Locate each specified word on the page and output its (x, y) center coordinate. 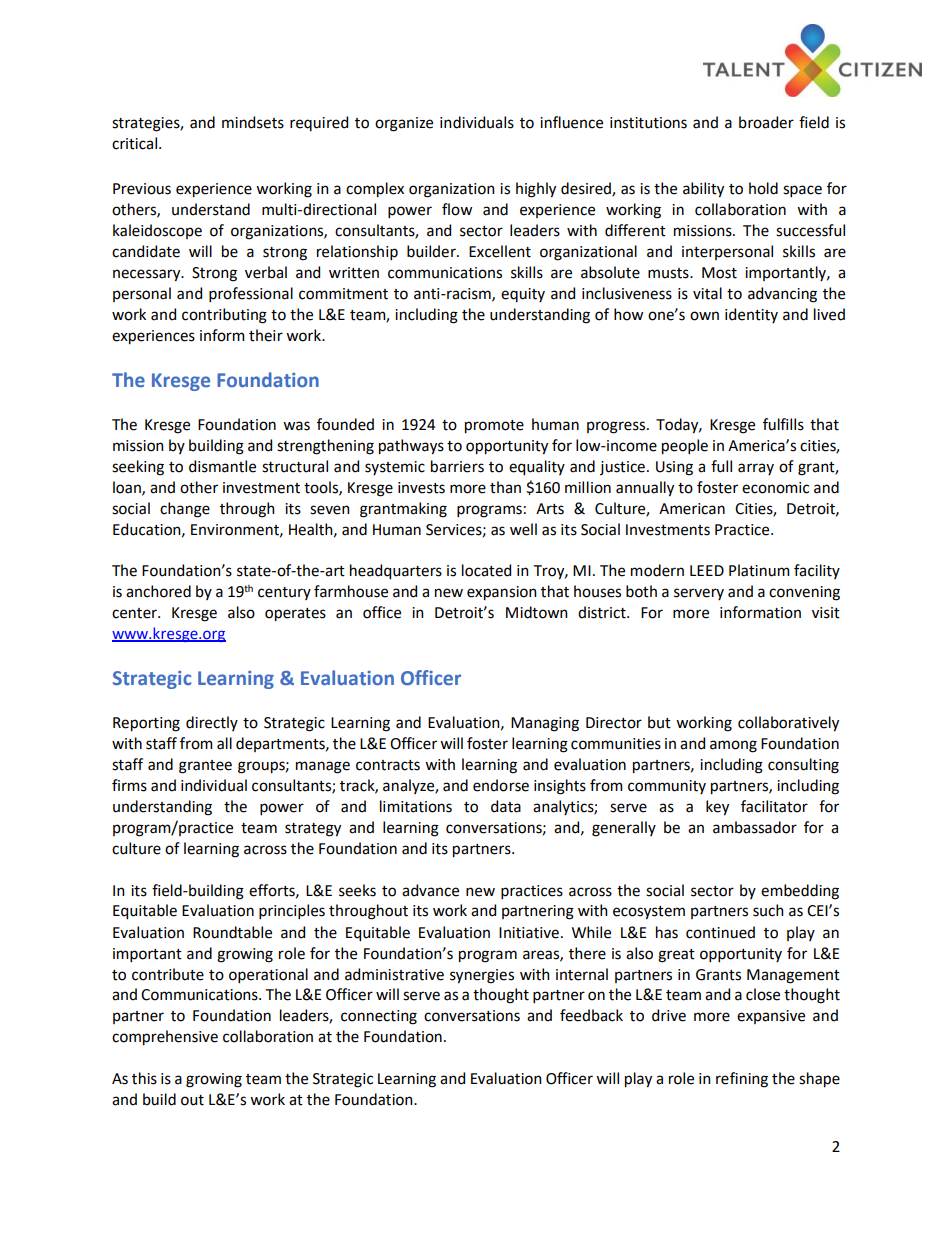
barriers (457, 466)
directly (212, 723)
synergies (482, 976)
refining (742, 1080)
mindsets (253, 122)
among (733, 746)
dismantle (222, 466)
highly (536, 190)
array (756, 469)
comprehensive (165, 1038)
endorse (501, 785)
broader (766, 122)
